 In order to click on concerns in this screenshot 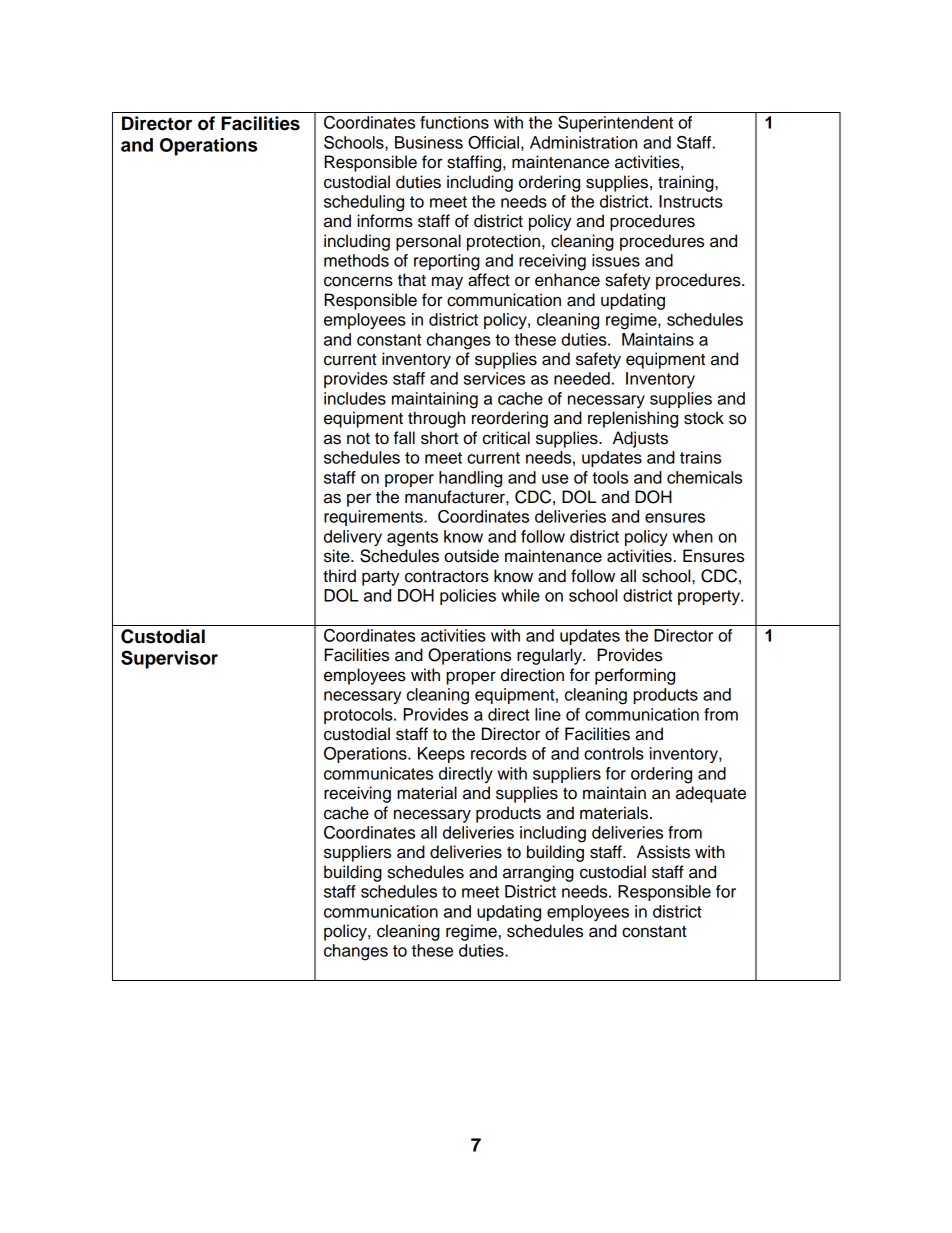, I will do `click(358, 281)`.
